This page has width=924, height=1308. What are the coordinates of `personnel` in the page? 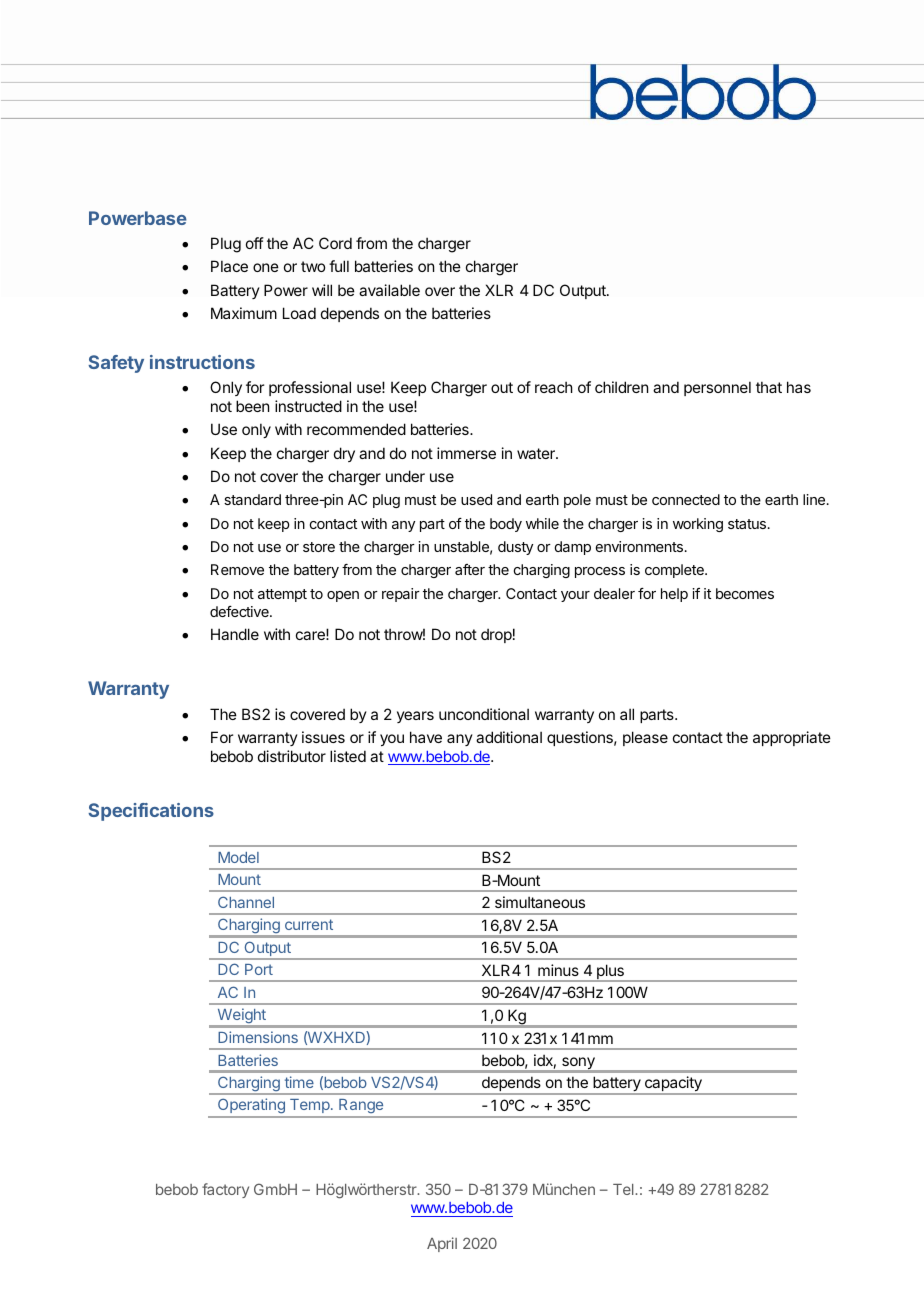 It's located at (717, 388).
